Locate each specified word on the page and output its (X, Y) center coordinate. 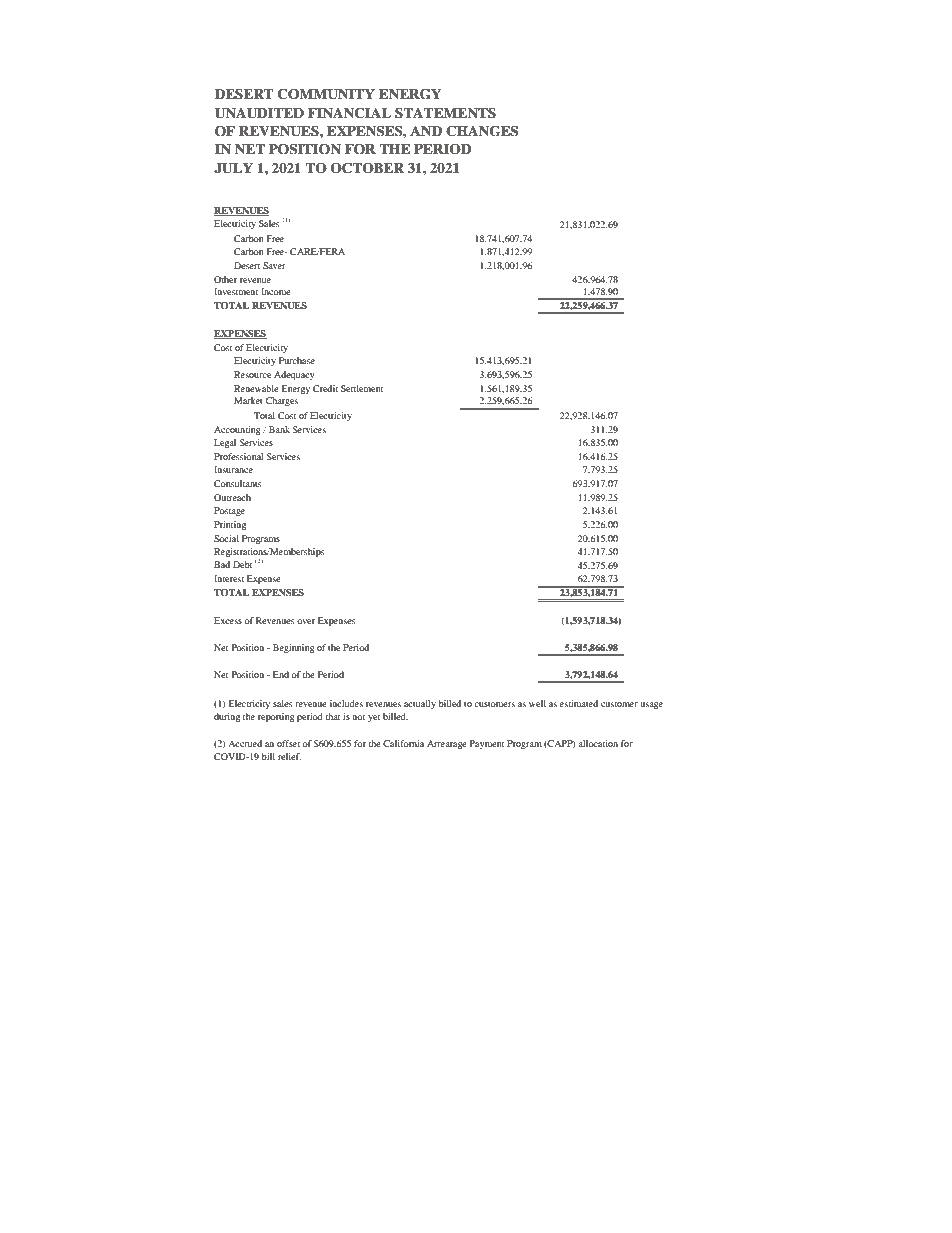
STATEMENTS (445, 113)
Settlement (362, 388)
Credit (325, 388)
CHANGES (482, 131)
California (403, 743)
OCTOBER (367, 168)
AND (426, 131)
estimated (579, 703)
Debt (242, 564)
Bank (279, 429)
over (306, 621)
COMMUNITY (326, 94)
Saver (274, 265)
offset (288, 743)
